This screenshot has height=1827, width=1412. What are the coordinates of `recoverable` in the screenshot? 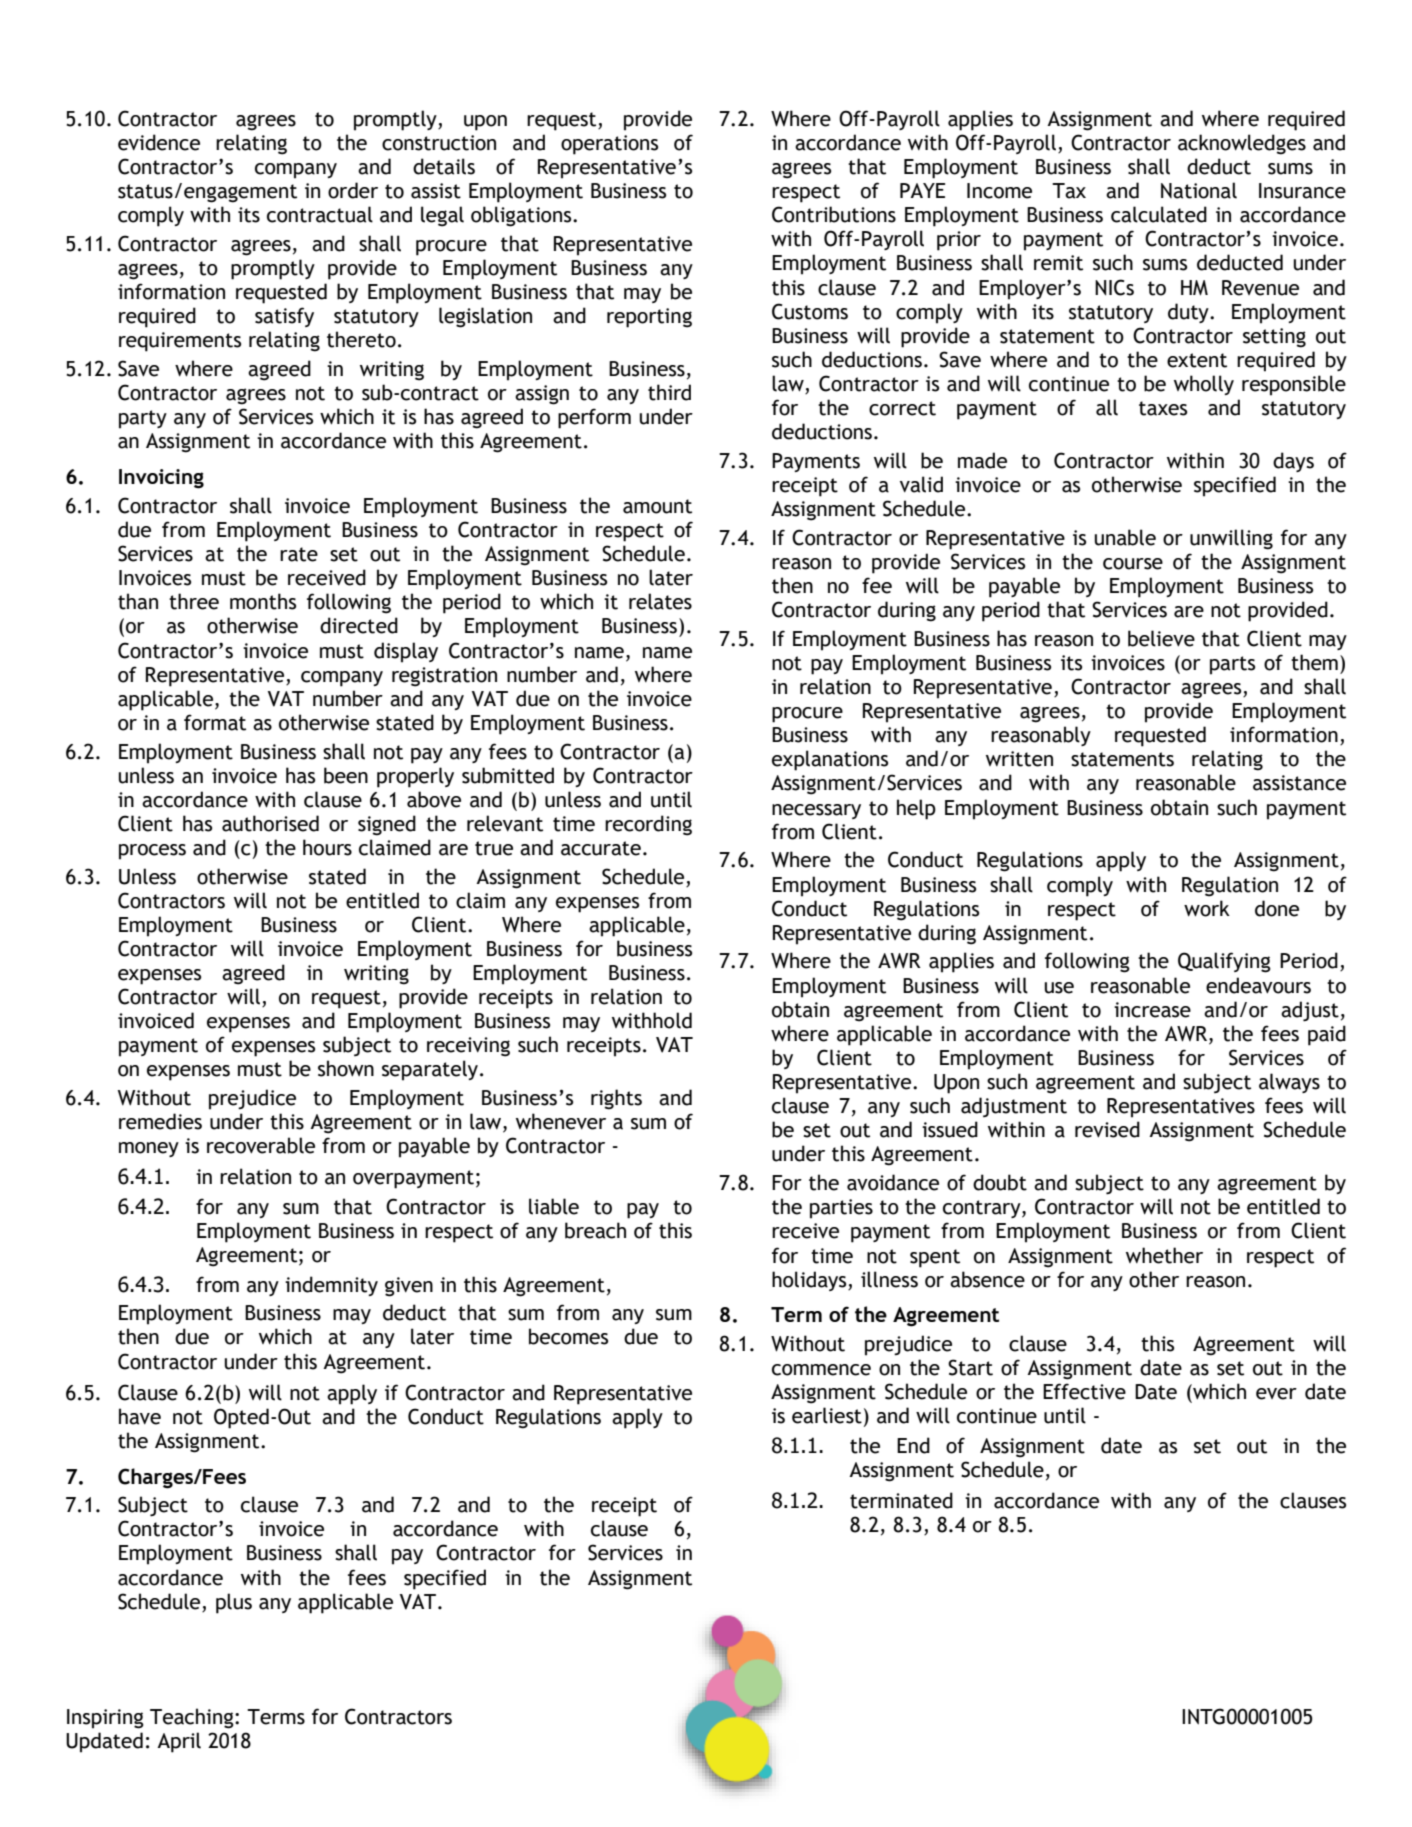 It's located at (261, 1145).
